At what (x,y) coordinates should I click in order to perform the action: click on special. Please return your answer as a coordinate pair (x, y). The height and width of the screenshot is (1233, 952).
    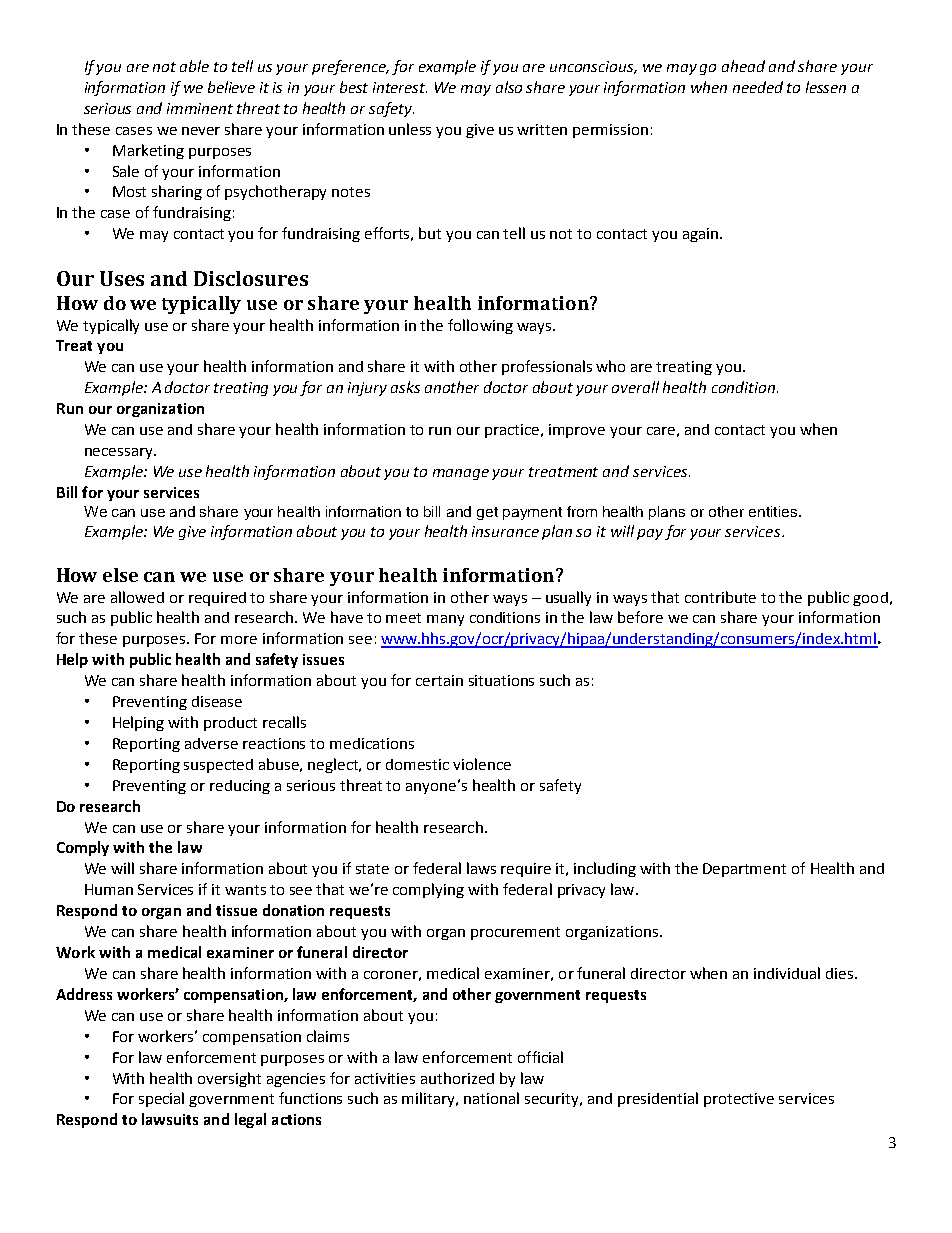
    Looking at the image, I should click on (161, 1099).
